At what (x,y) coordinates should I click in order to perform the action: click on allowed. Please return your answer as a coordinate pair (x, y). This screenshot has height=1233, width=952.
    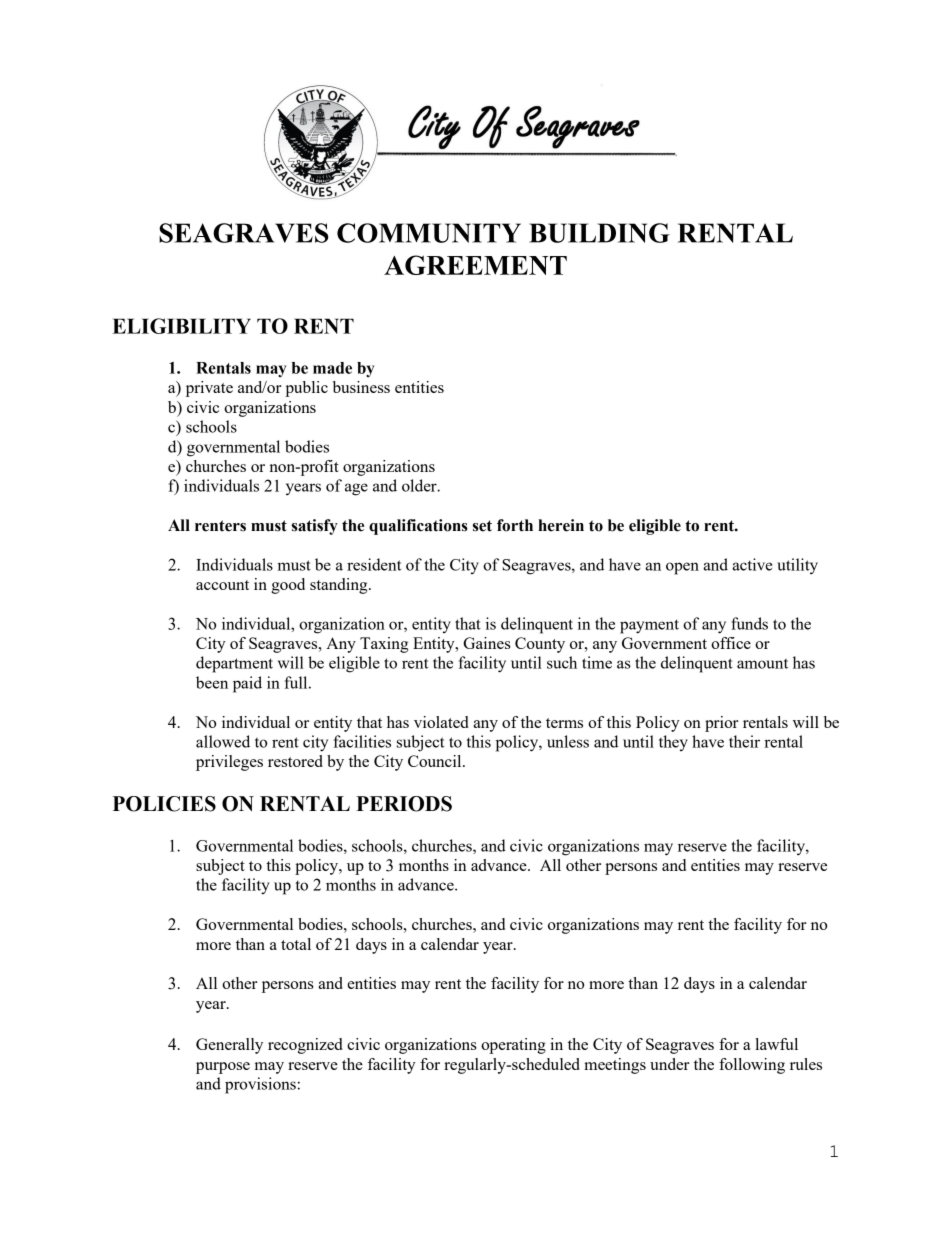
    Looking at the image, I should click on (223, 741).
